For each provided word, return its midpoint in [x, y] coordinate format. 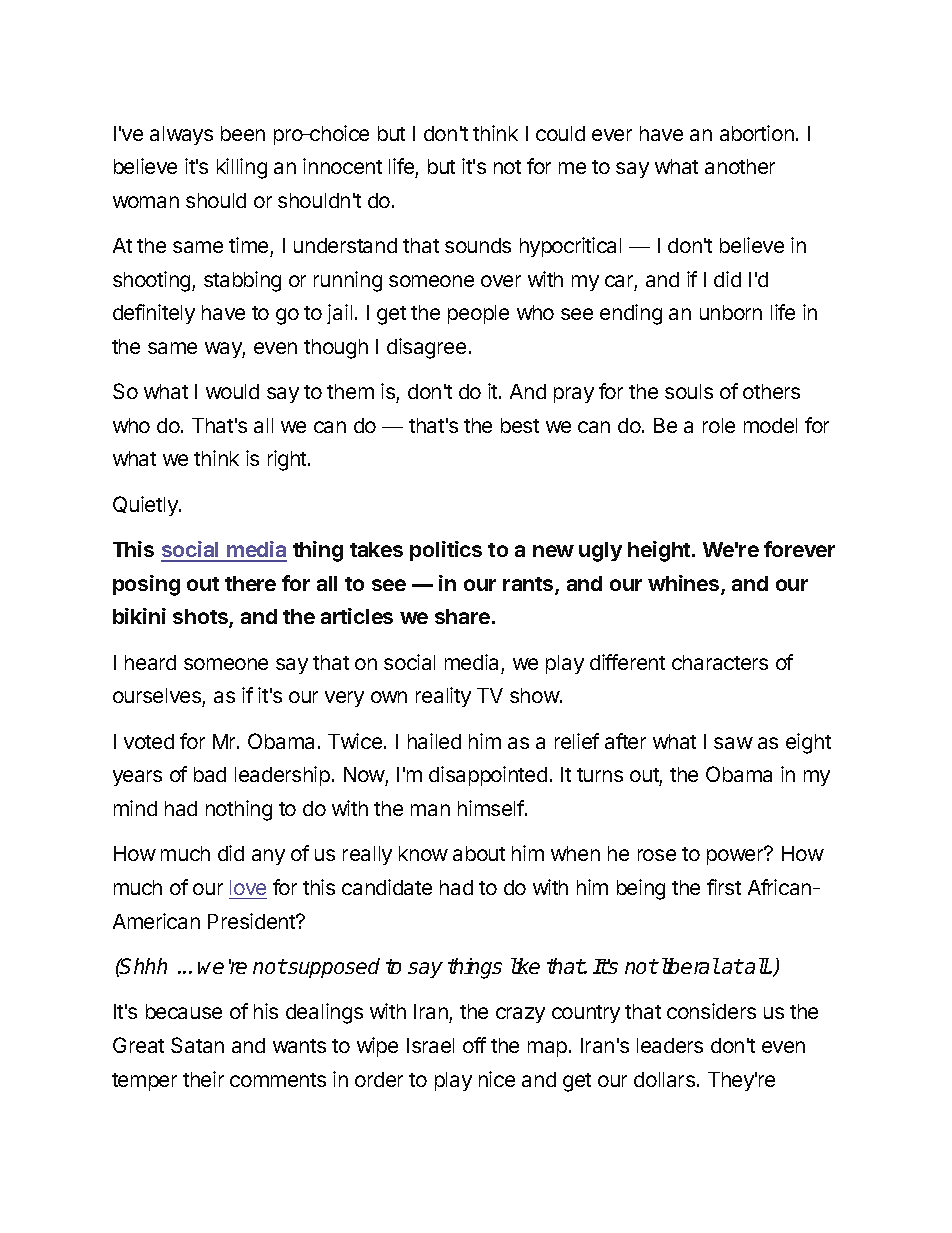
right [288, 460]
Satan [197, 1045]
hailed [434, 741]
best [520, 425]
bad [210, 774]
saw [733, 743]
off [474, 1045]
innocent [342, 166]
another [740, 166]
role [719, 425]
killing [242, 168]
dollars [664, 1079]
